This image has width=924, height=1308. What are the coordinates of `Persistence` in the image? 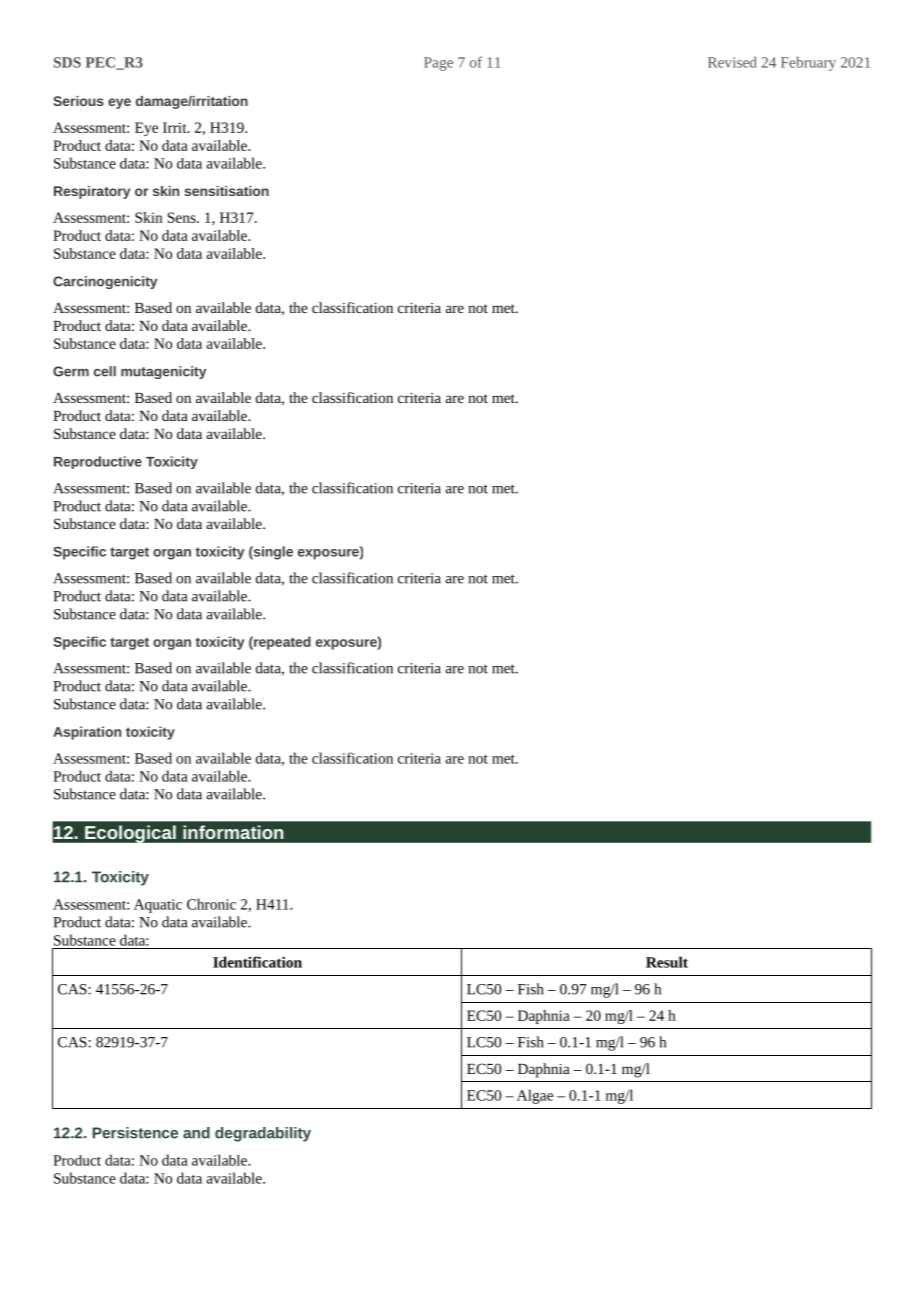 It's located at (135, 1133).
